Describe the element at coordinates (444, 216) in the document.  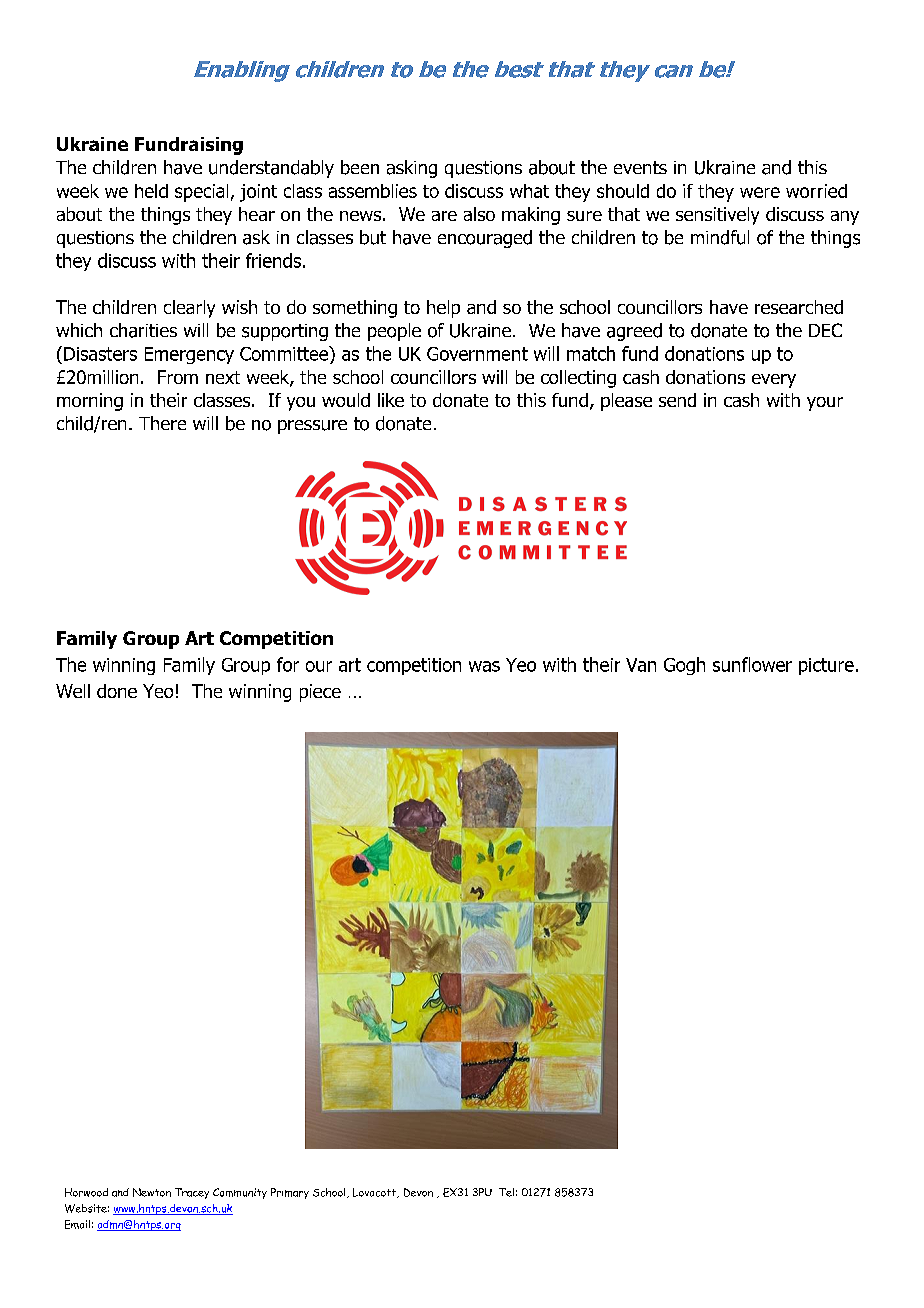
I see `are` at that location.
